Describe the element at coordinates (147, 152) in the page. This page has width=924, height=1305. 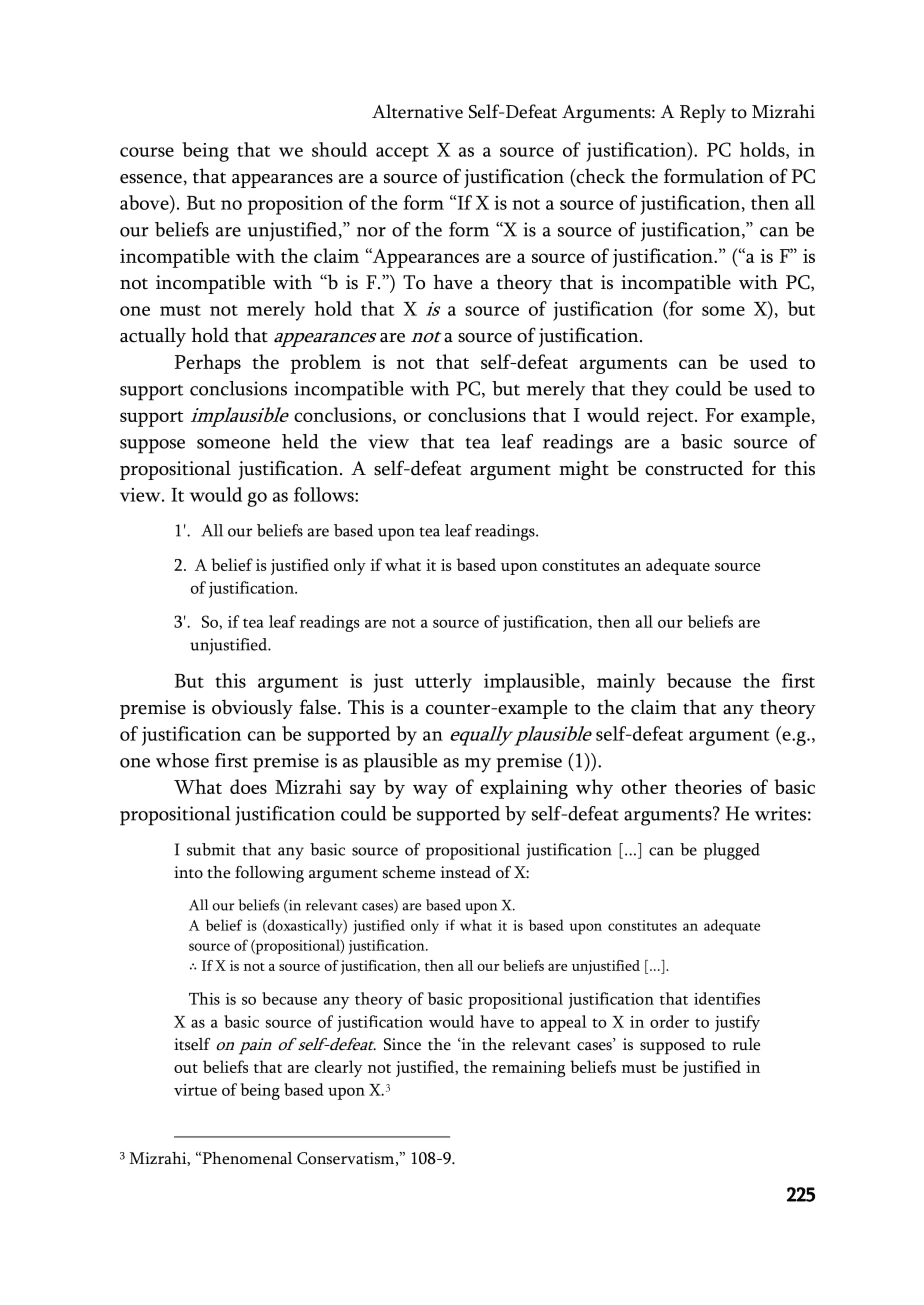
I see `course` at that location.
